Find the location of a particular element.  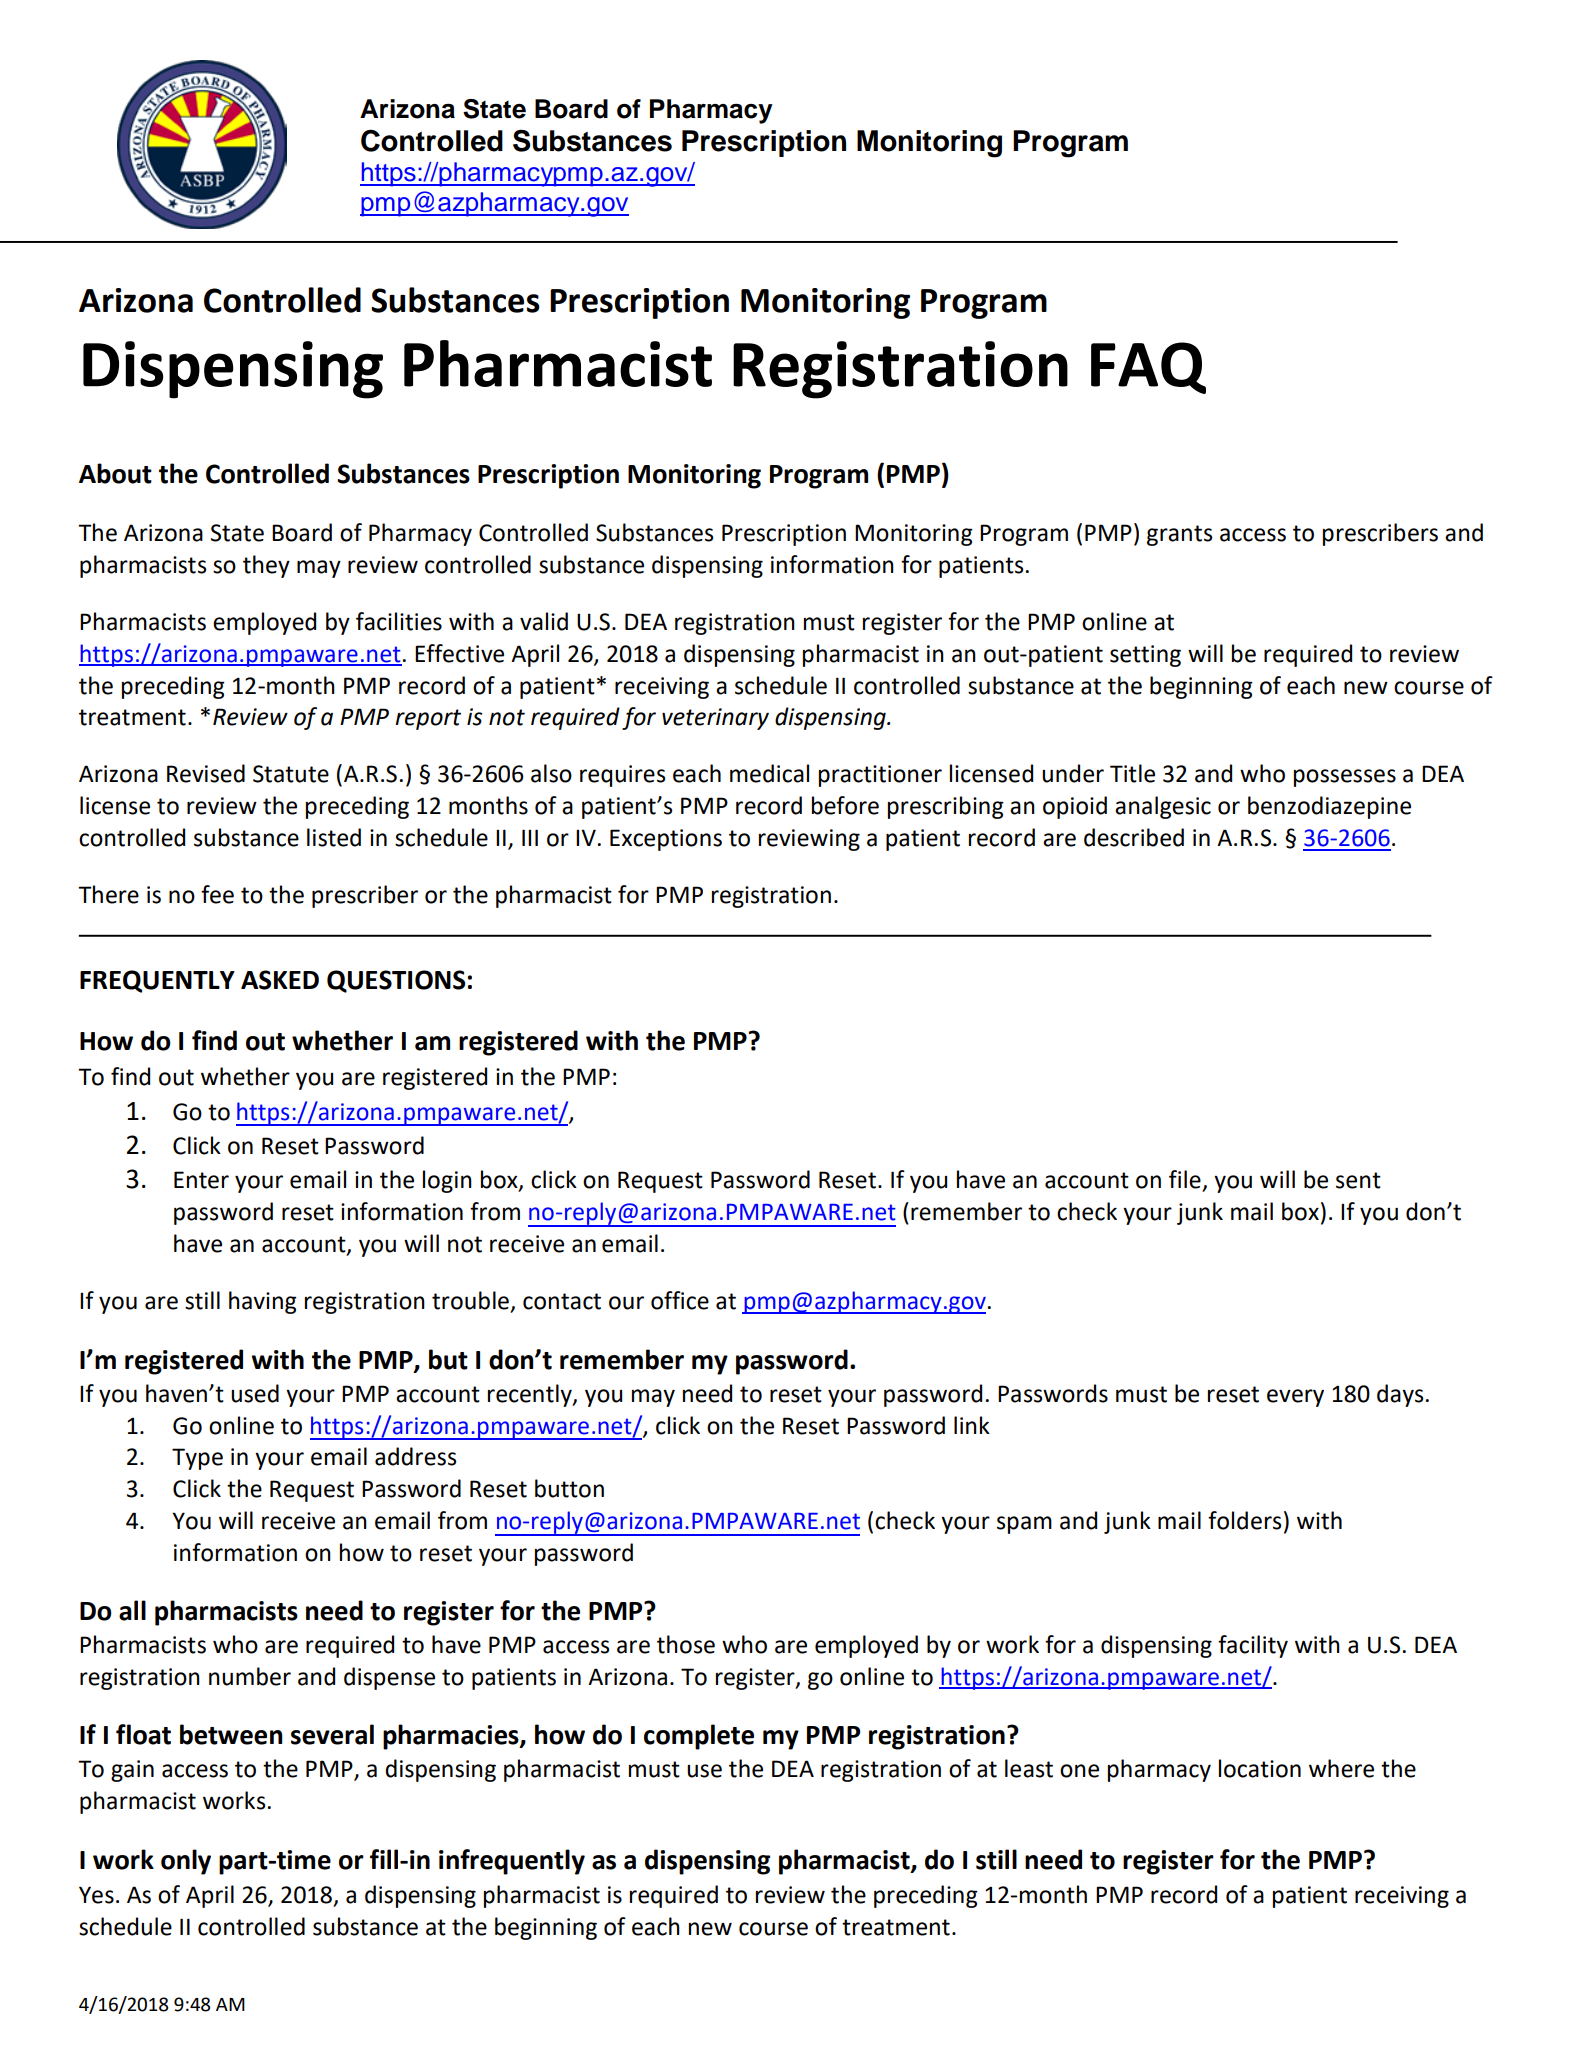

FAQ is located at coordinates (1148, 368).
